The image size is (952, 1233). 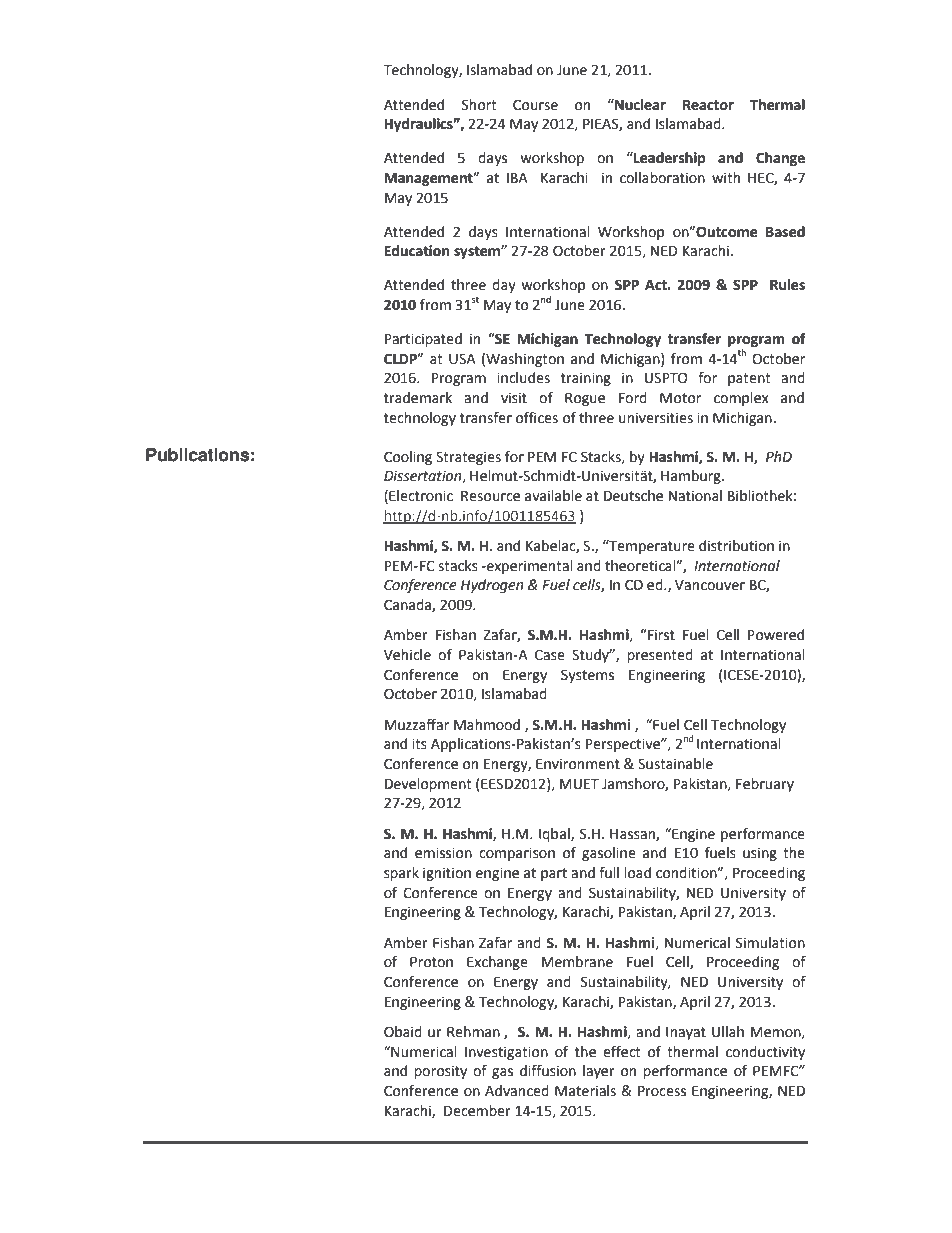 I want to click on patent, so click(x=749, y=379).
